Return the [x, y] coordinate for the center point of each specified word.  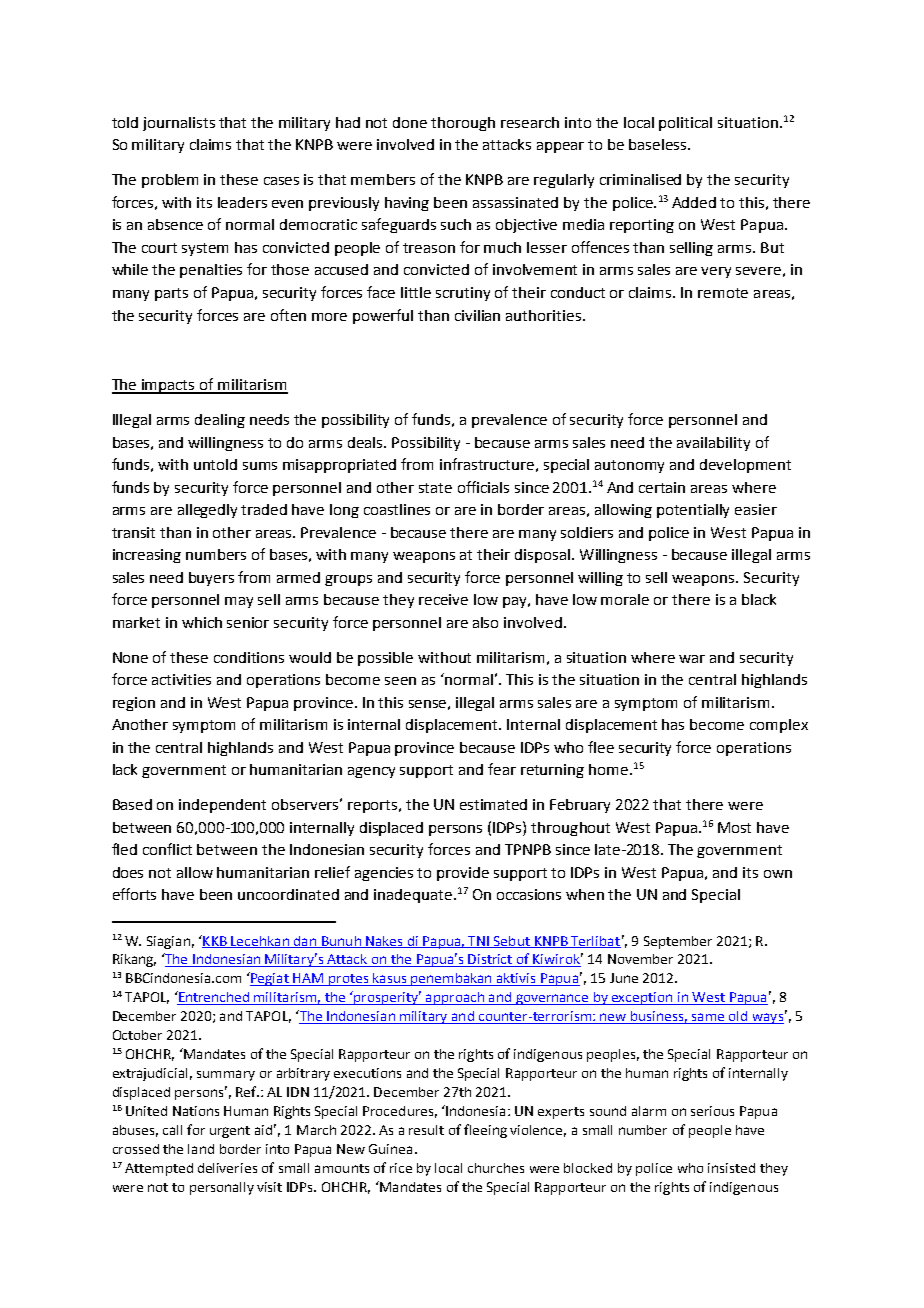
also [485, 622]
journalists [179, 124]
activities [181, 679]
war [692, 659]
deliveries [227, 1168]
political [685, 124]
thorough [463, 124]
